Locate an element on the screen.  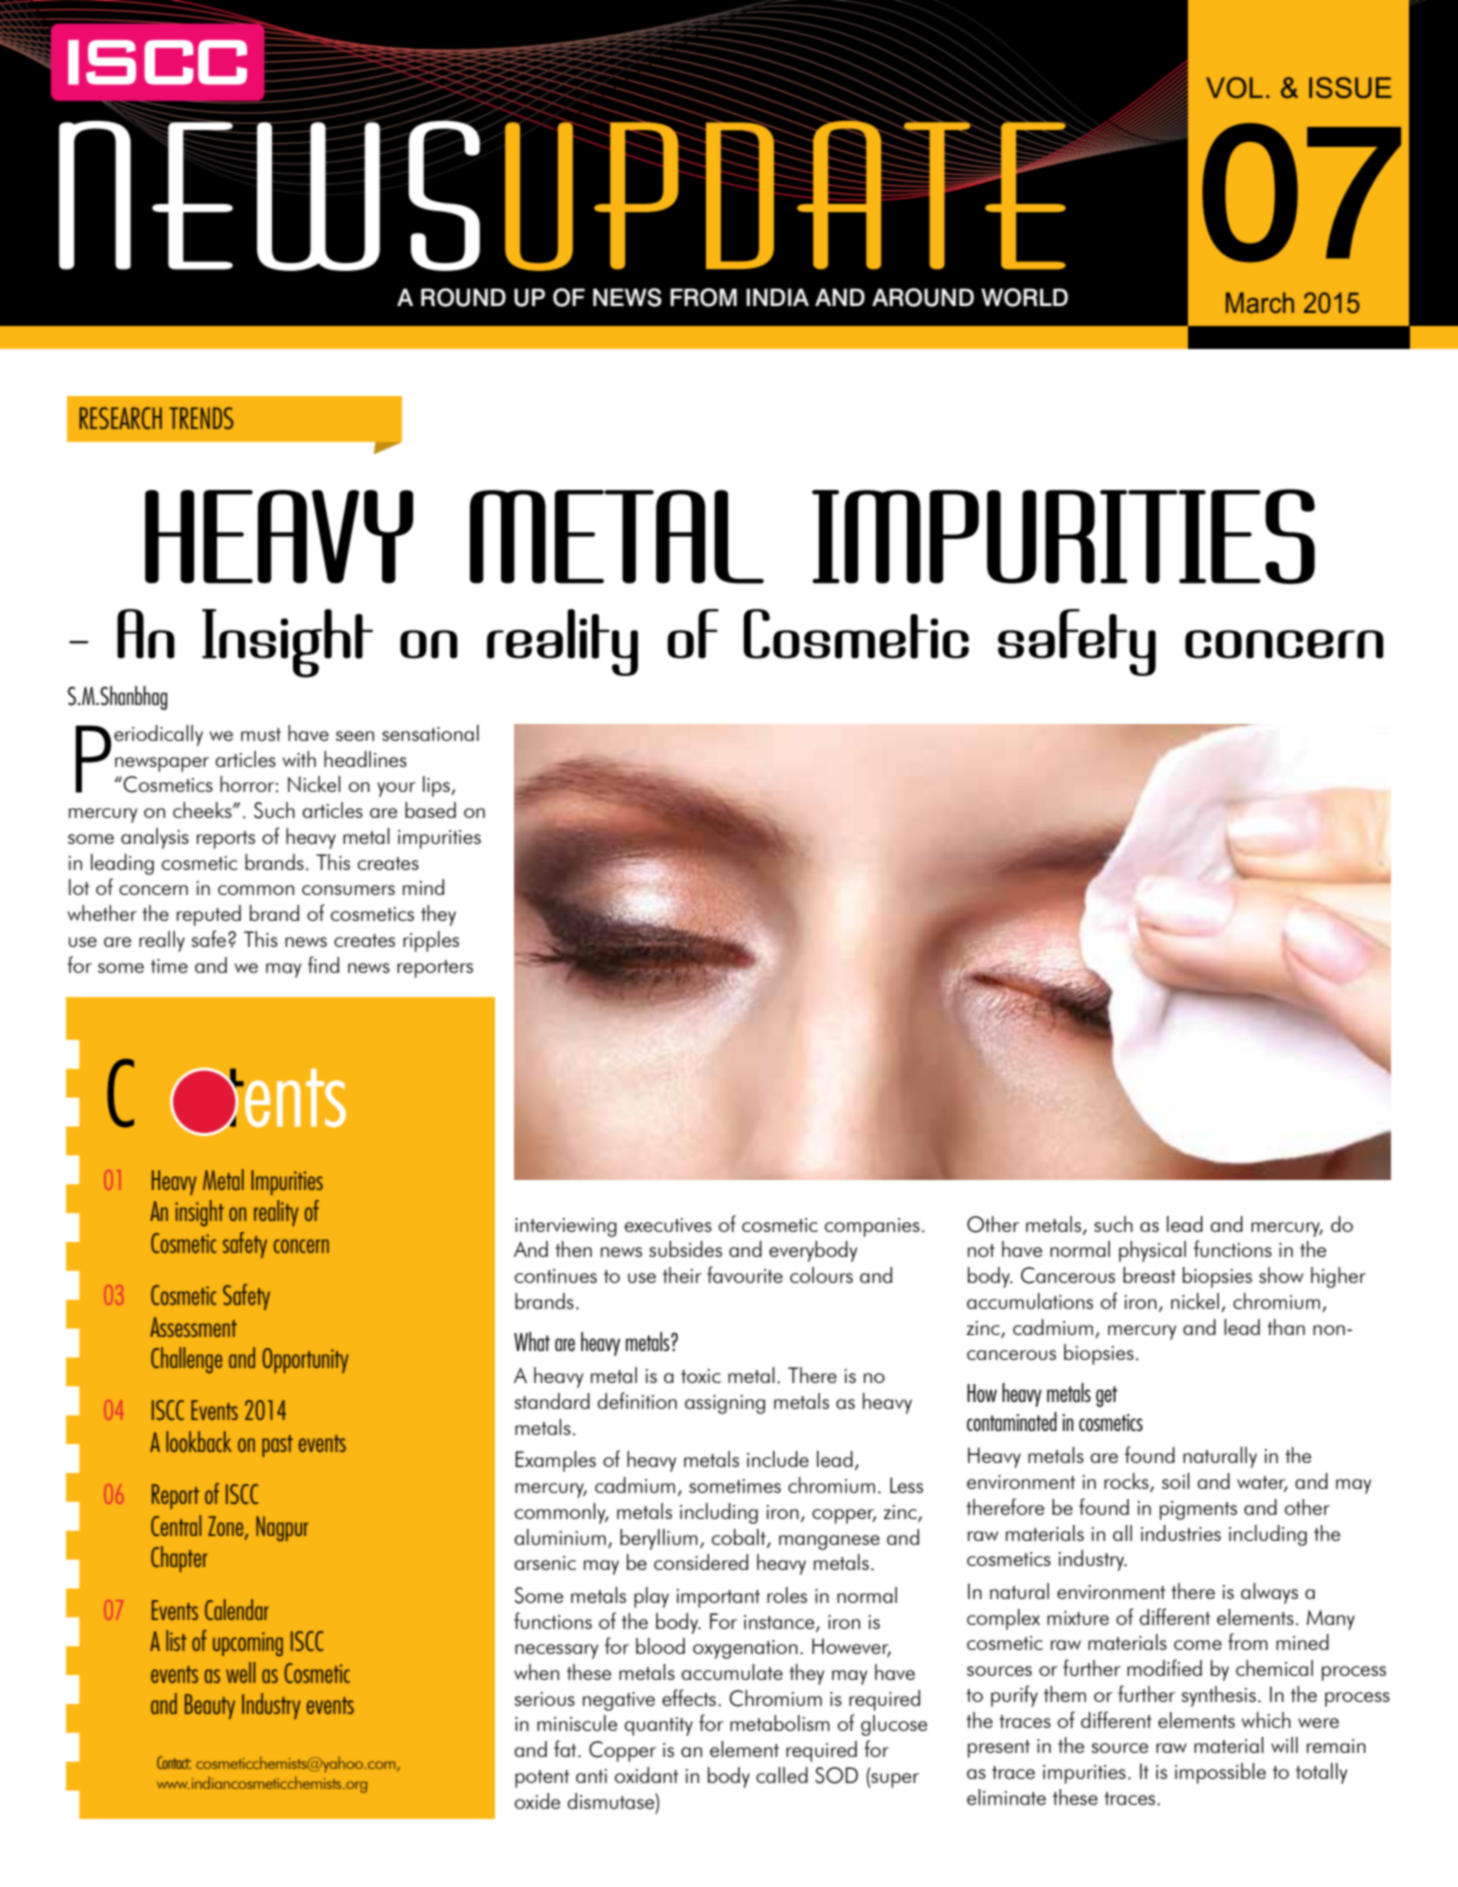
physical is located at coordinates (1152, 1251).
